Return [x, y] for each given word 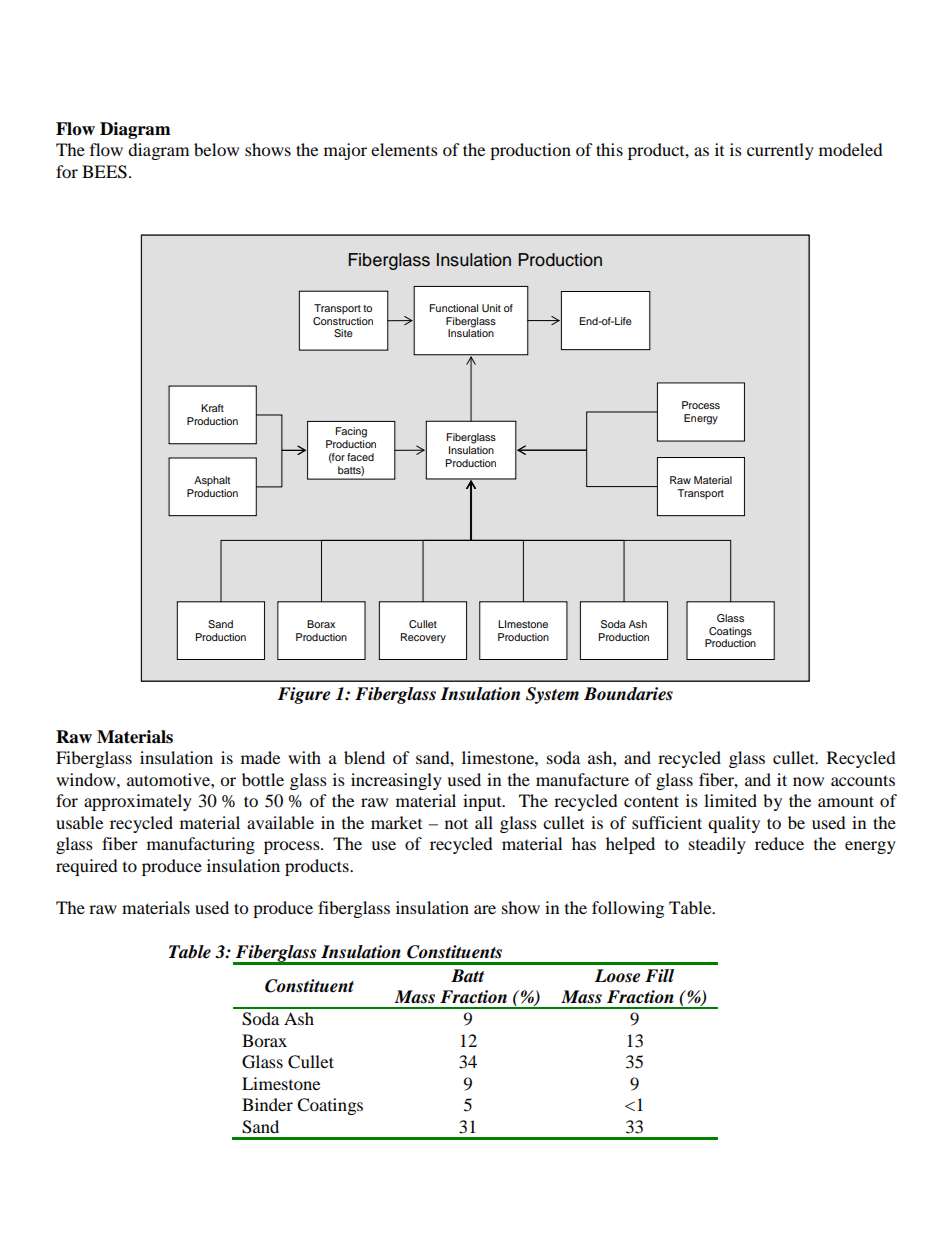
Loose [617, 976]
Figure [303, 695]
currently [780, 151]
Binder [267, 1104]
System [552, 695]
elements [404, 149]
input [483, 802]
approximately [138, 802]
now [808, 781]
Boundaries [628, 694]
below [216, 149]
